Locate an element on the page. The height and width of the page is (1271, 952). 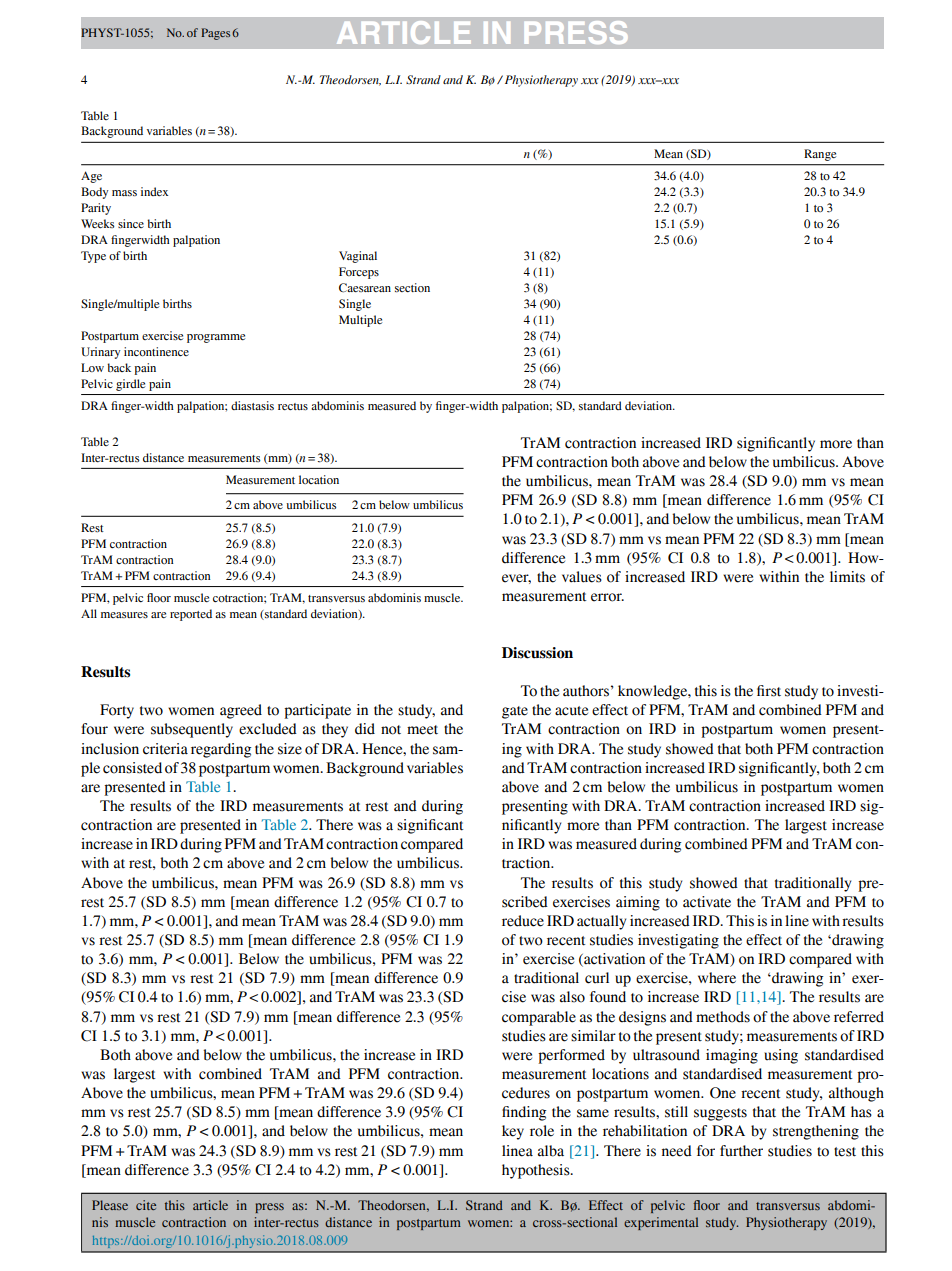
Range is located at coordinates (820, 155).
